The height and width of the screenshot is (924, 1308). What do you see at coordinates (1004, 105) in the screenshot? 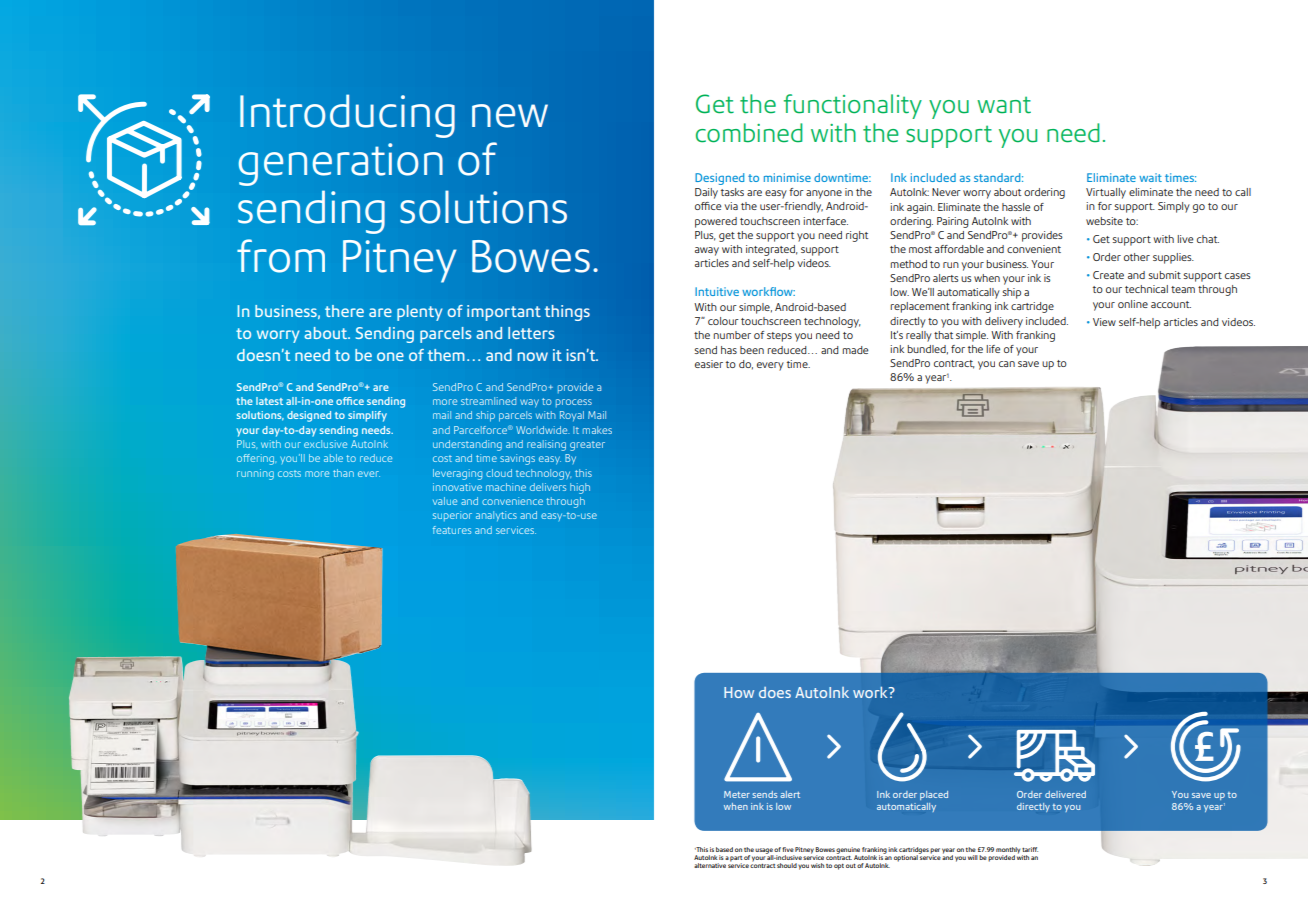
I see `want` at bounding box center [1004, 105].
